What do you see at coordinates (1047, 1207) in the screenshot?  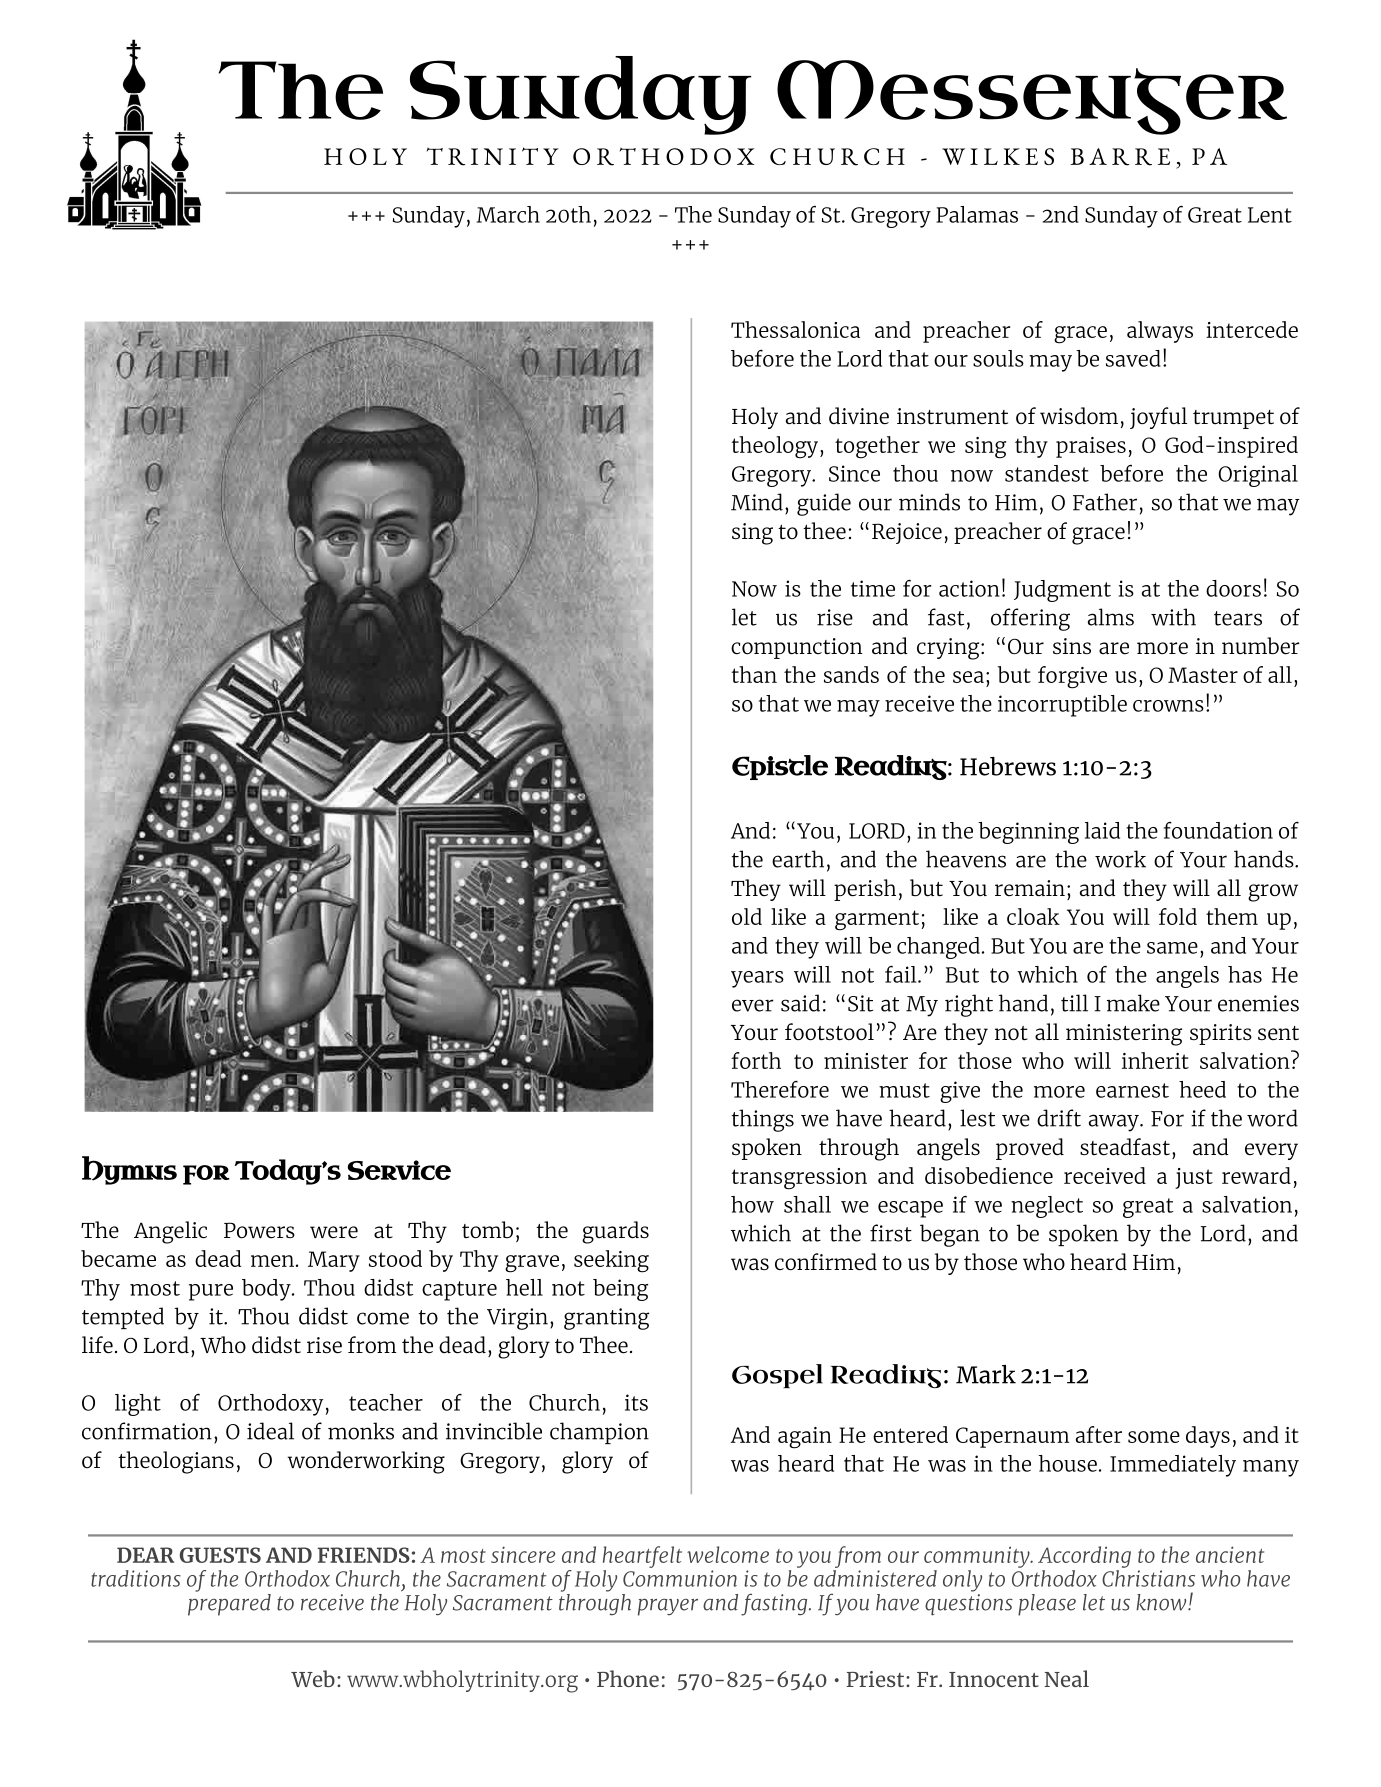 I see `neglect` at bounding box center [1047, 1207].
